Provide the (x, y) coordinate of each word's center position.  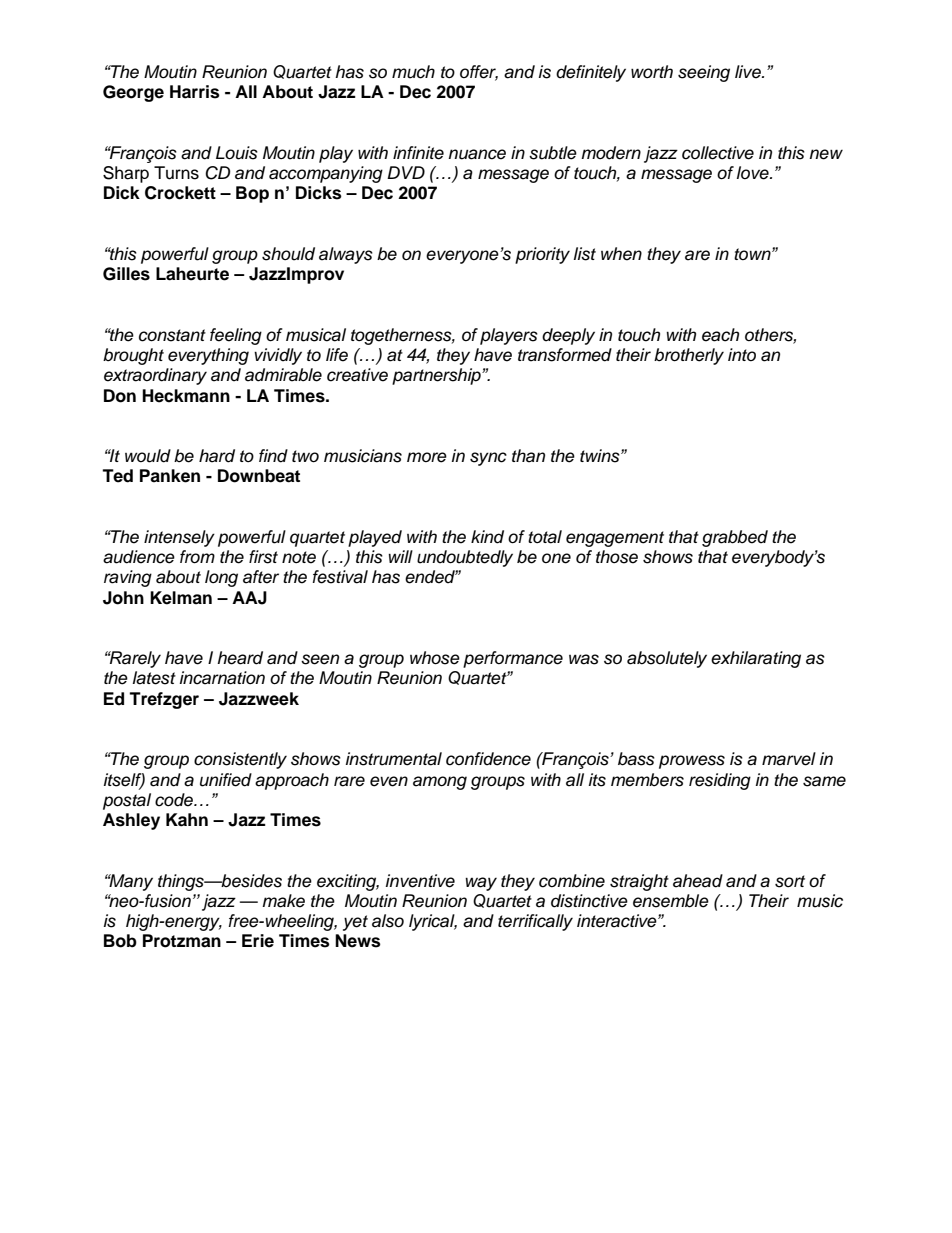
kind (487, 537)
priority (542, 255)
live (749, 72)
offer (479, 73)
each (720, 335)
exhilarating (756, 659)
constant (172, 335)
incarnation (222, 678)
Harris (195, 92)
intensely (179, 538)
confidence (488, 759)
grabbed (735, 538)
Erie (258, 941)
